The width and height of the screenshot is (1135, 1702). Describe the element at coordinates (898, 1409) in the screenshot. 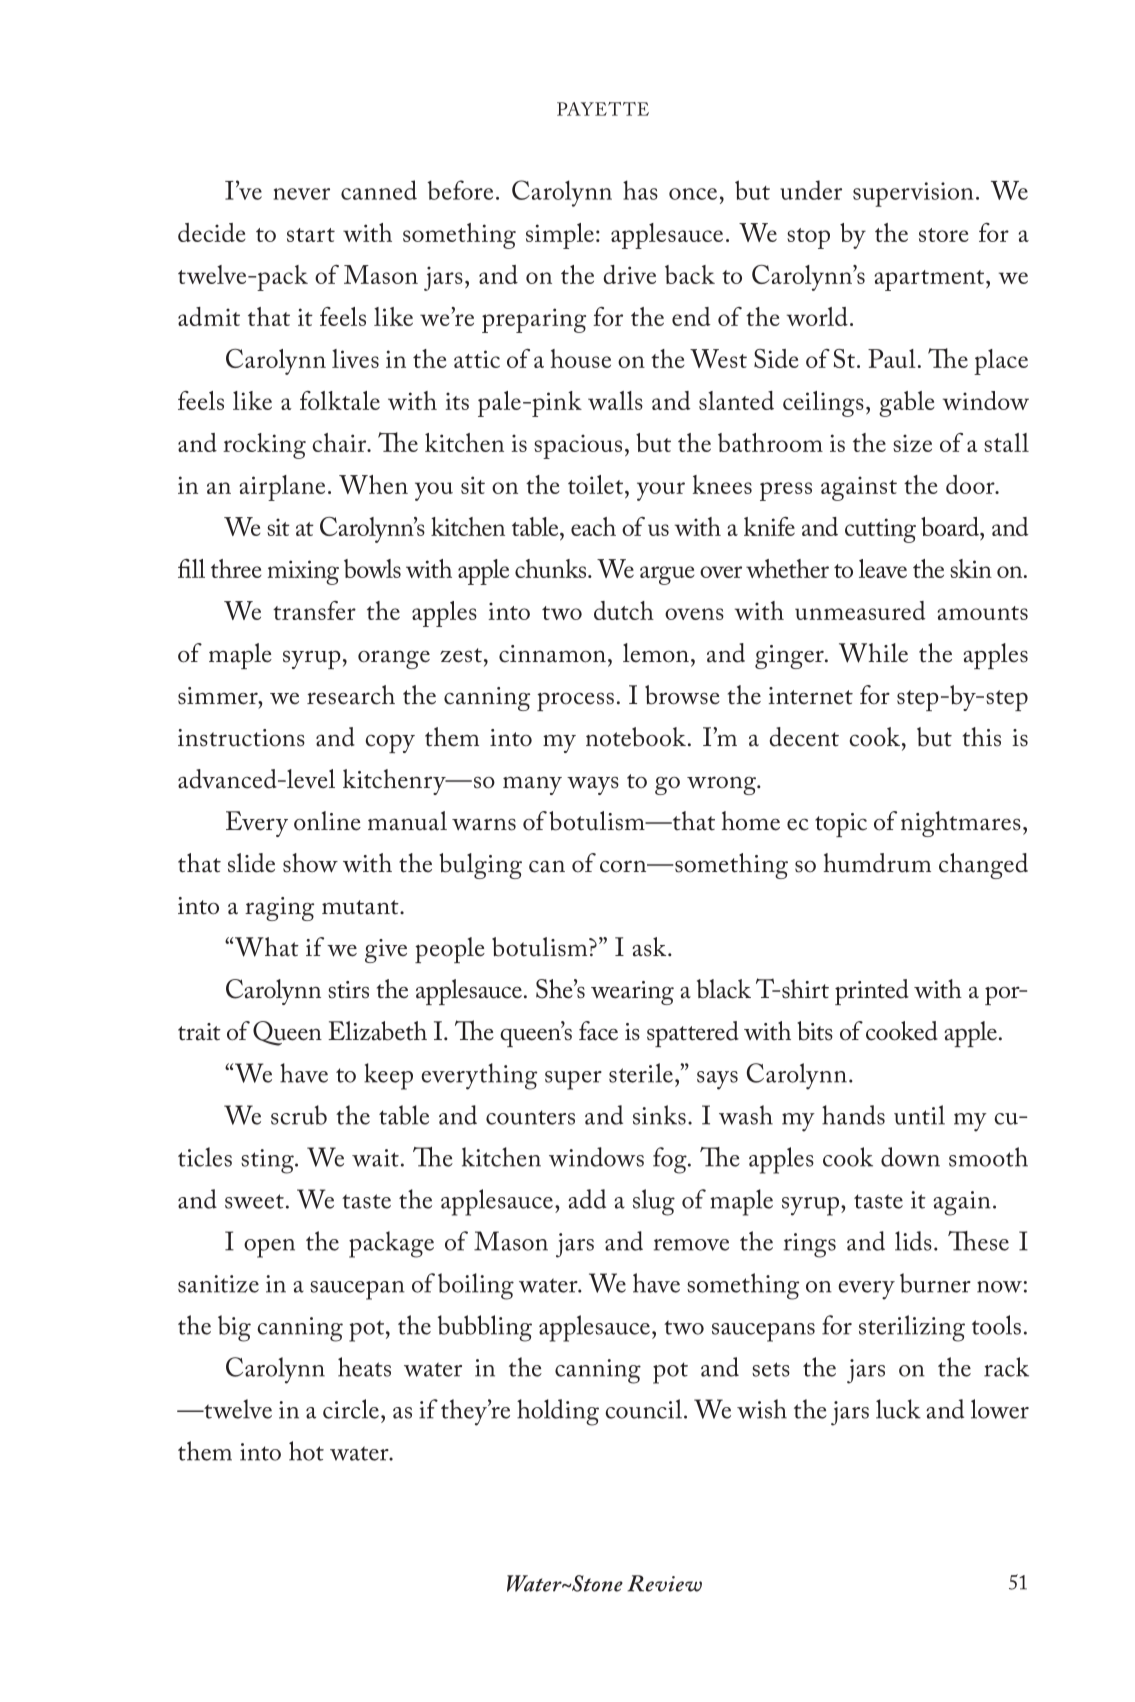

I see `luck` at that location.
